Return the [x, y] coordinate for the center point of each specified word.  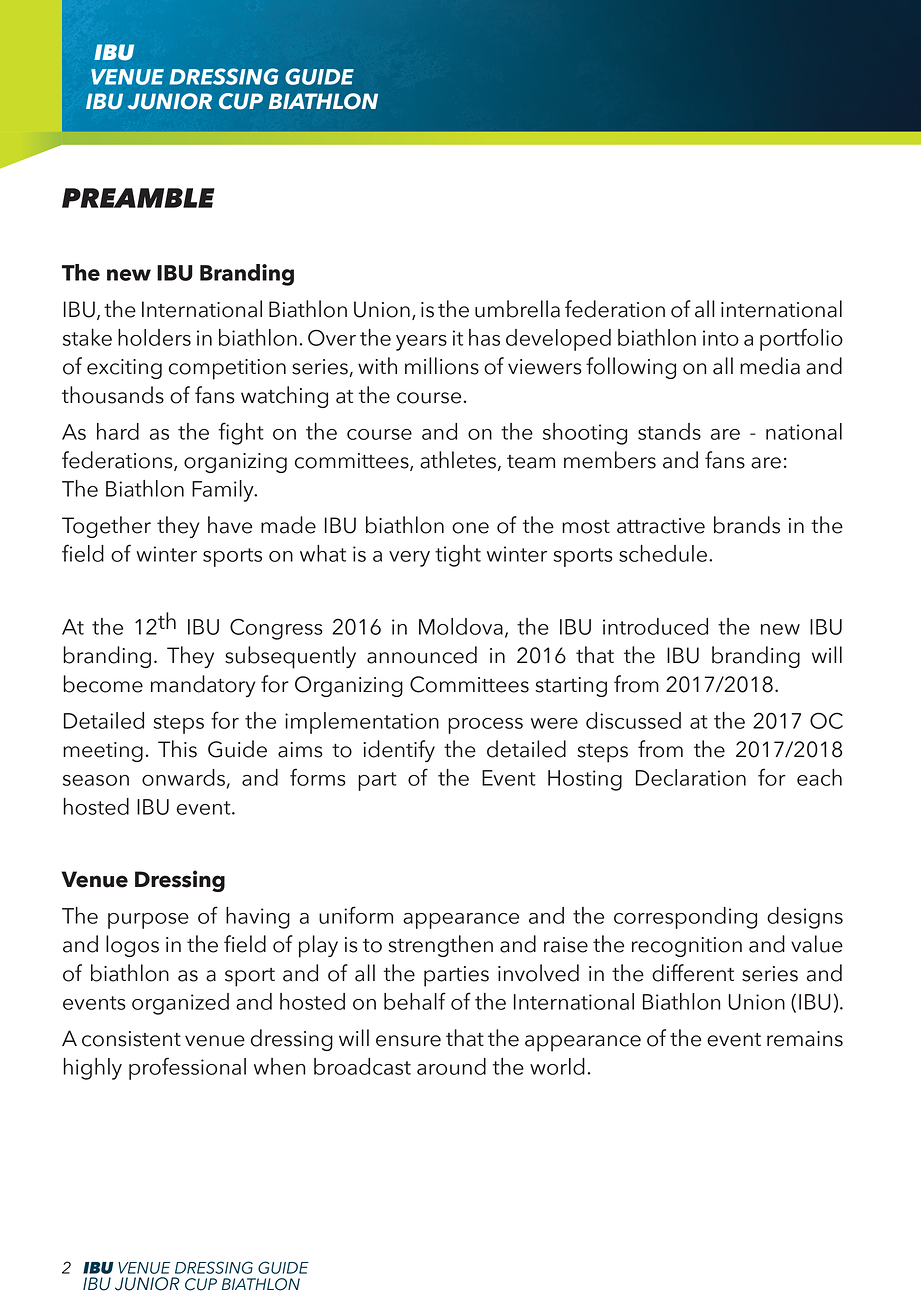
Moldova [461, 626]
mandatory [203, 686]
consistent [131, 1039]
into [721, 338]
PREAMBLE [138, 198]
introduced [655, 626]
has [484, 337]
